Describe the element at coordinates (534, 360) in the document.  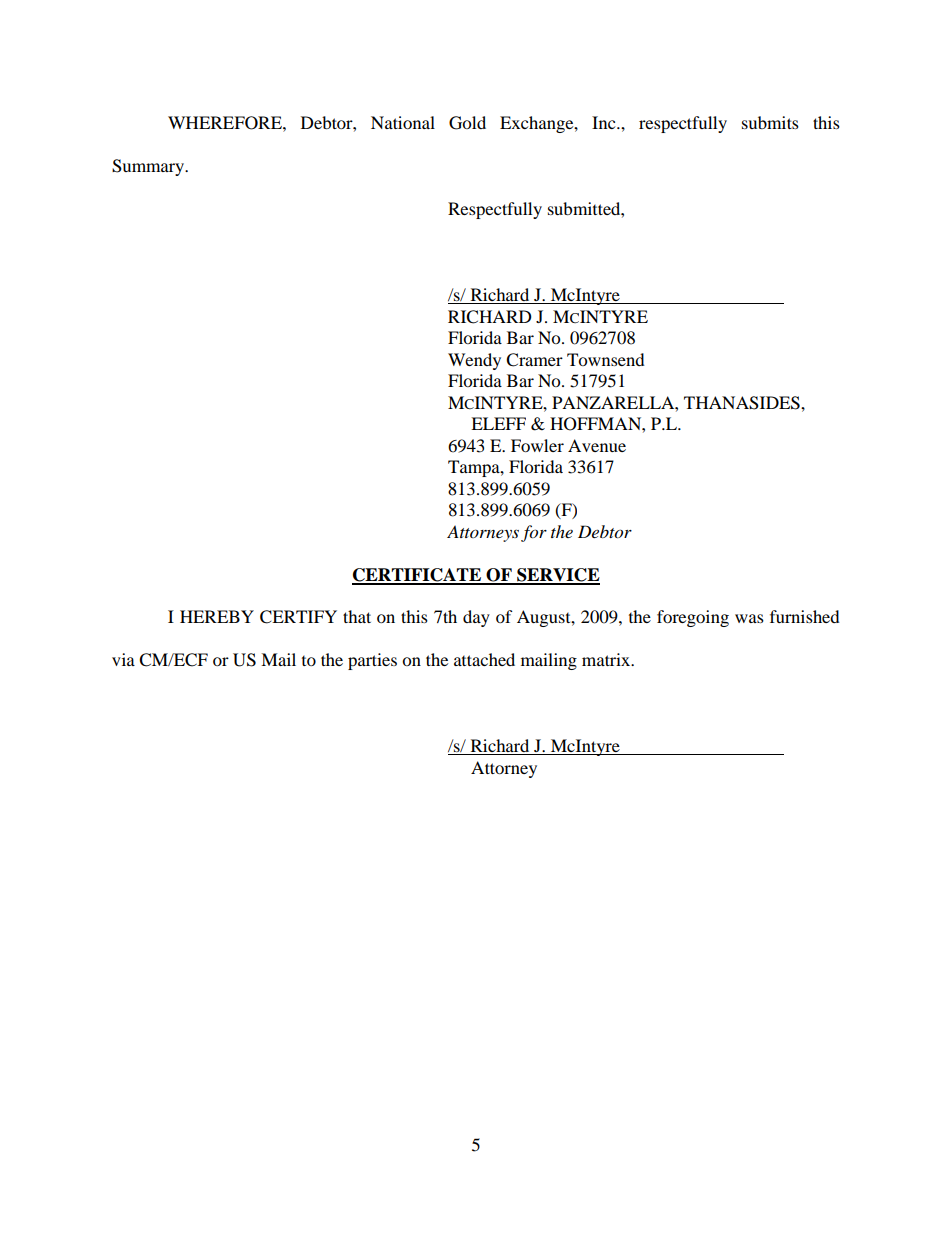
I see `Cramer` at that location.
